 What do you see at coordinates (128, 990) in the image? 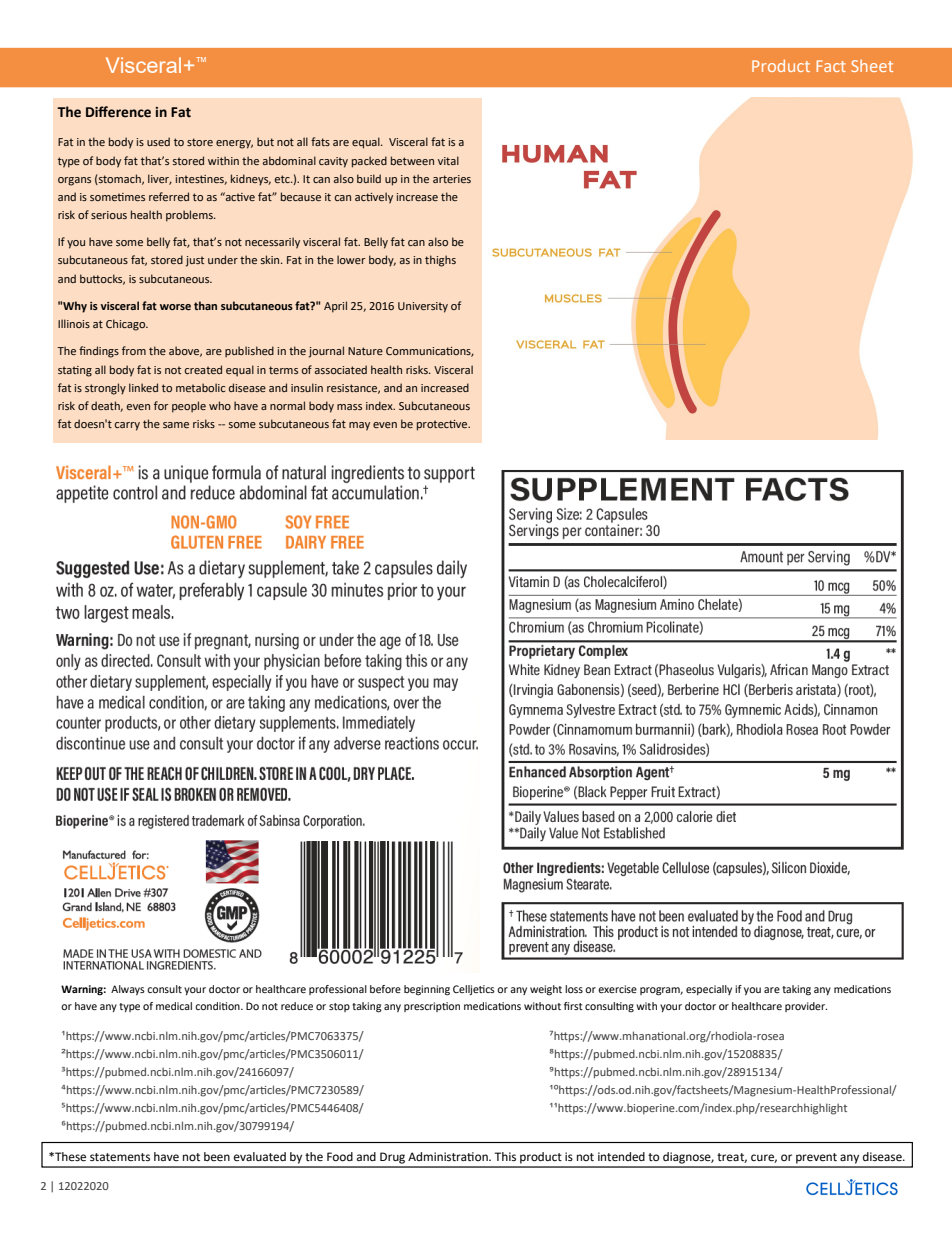
I see `Always` at bounding box center [128, 990].
